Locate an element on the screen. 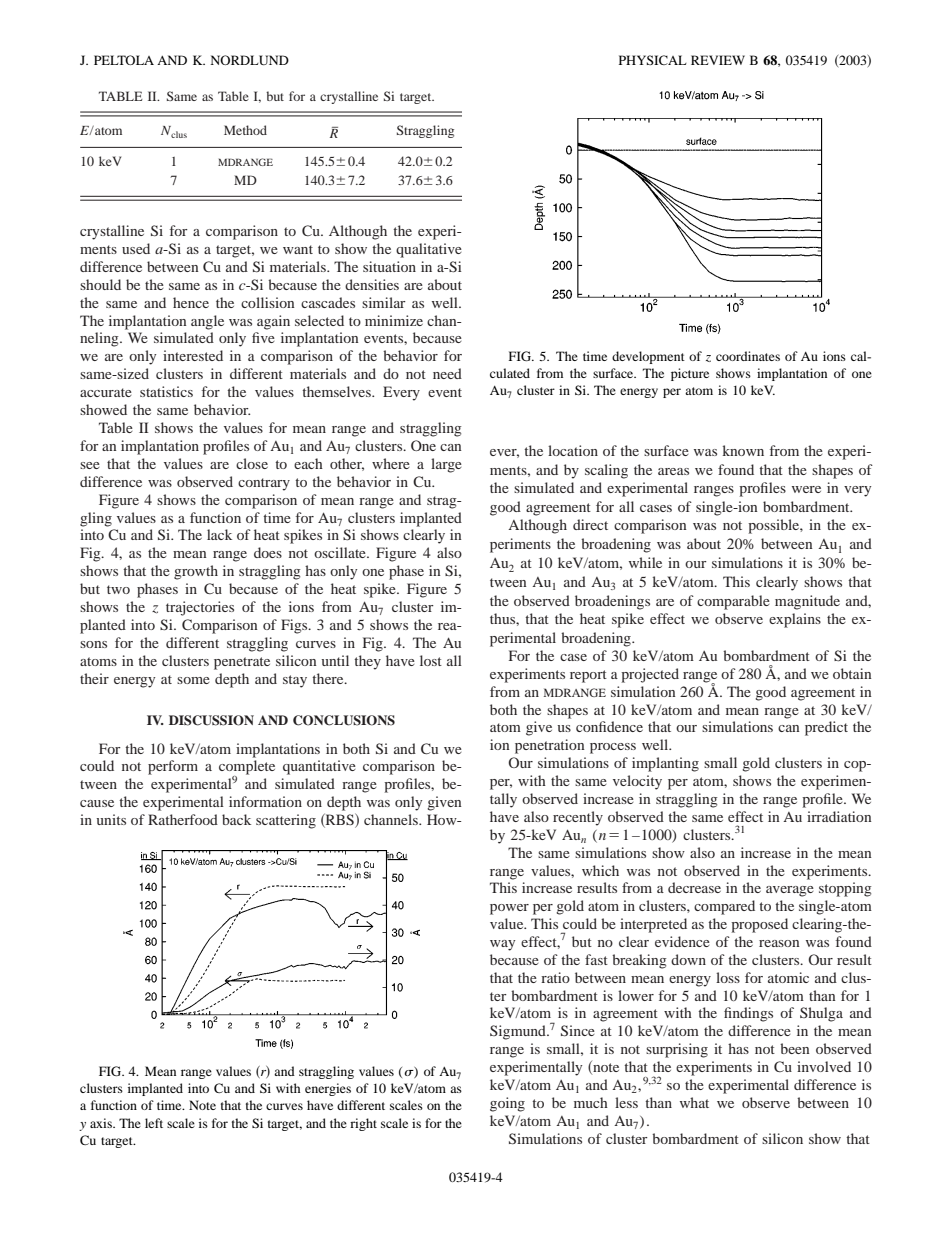 The image size is (952, 1233). Method is located at coordinates (245, 130).
